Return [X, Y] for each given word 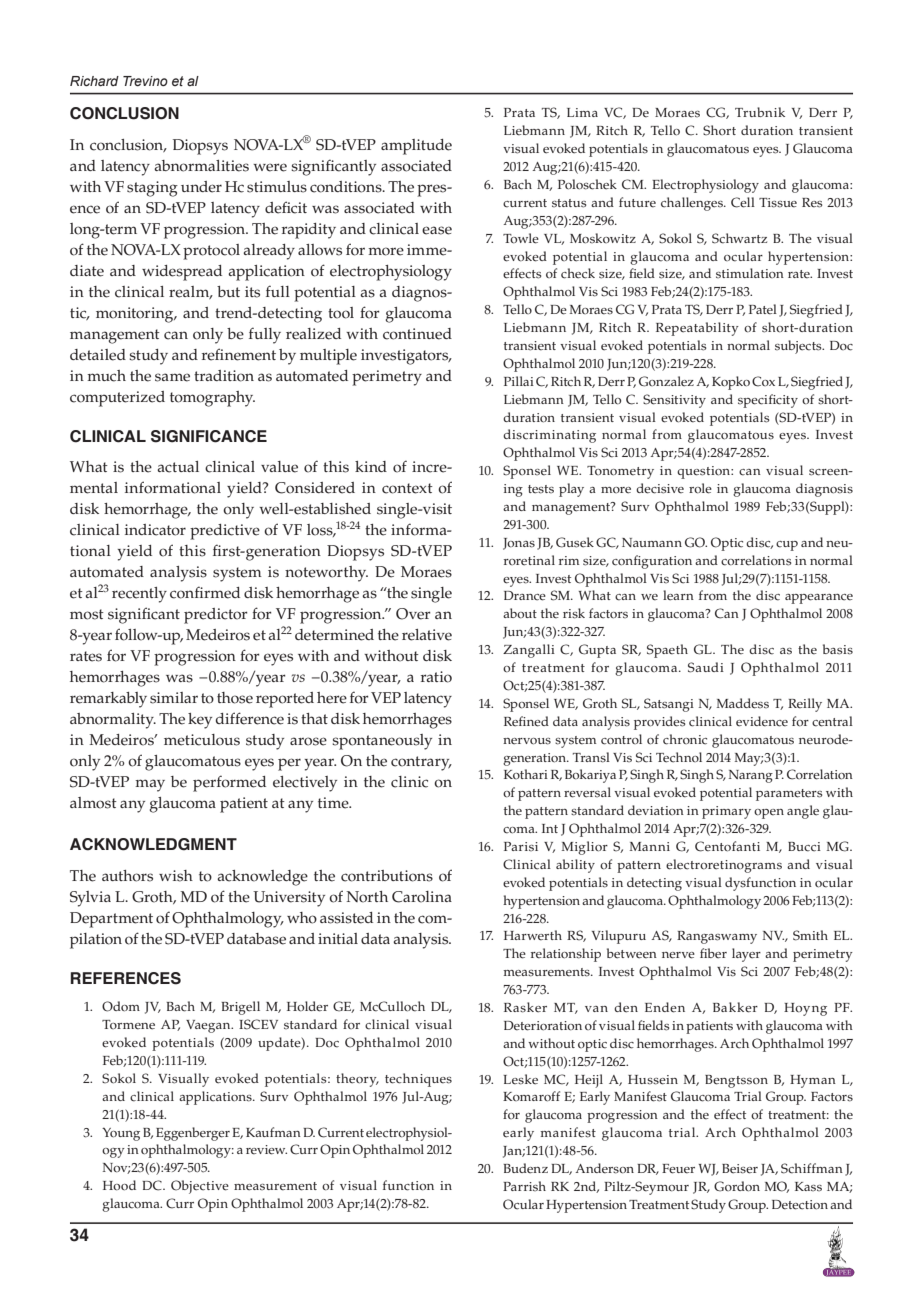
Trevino [145, 81]
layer [746, 955]
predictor [216, 616]
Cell [743, 202]
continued [417, 334]
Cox [763, 381]
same [172, 377]
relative [427, 635]
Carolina [422, 897]
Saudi [706, 667]
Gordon [737, 1186]
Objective [200, 1187]
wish [176, 876]
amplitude [416, 147]
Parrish [524, 1186]
